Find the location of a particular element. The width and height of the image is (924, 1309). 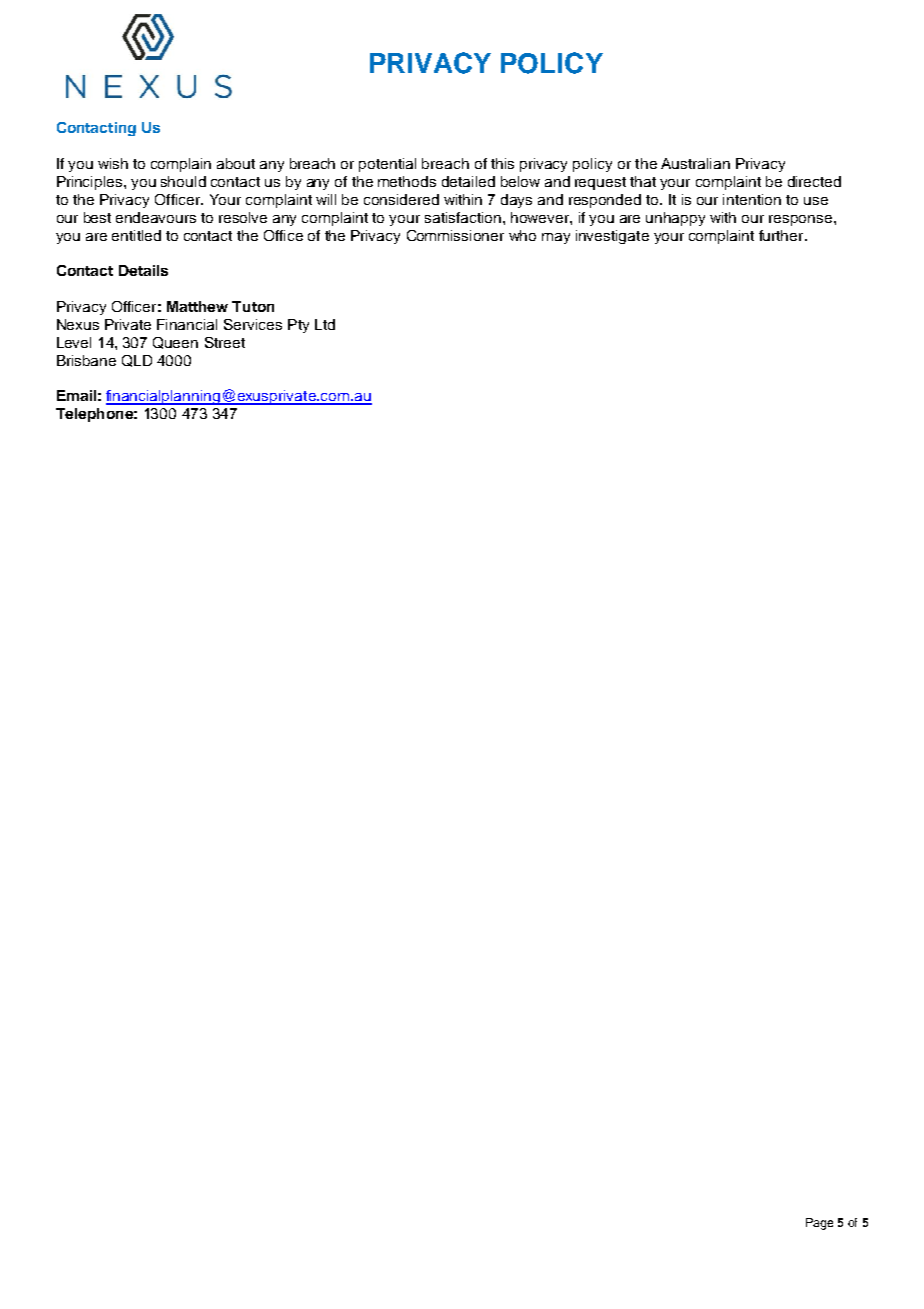

detailed is located at coordinates (468, 181).
